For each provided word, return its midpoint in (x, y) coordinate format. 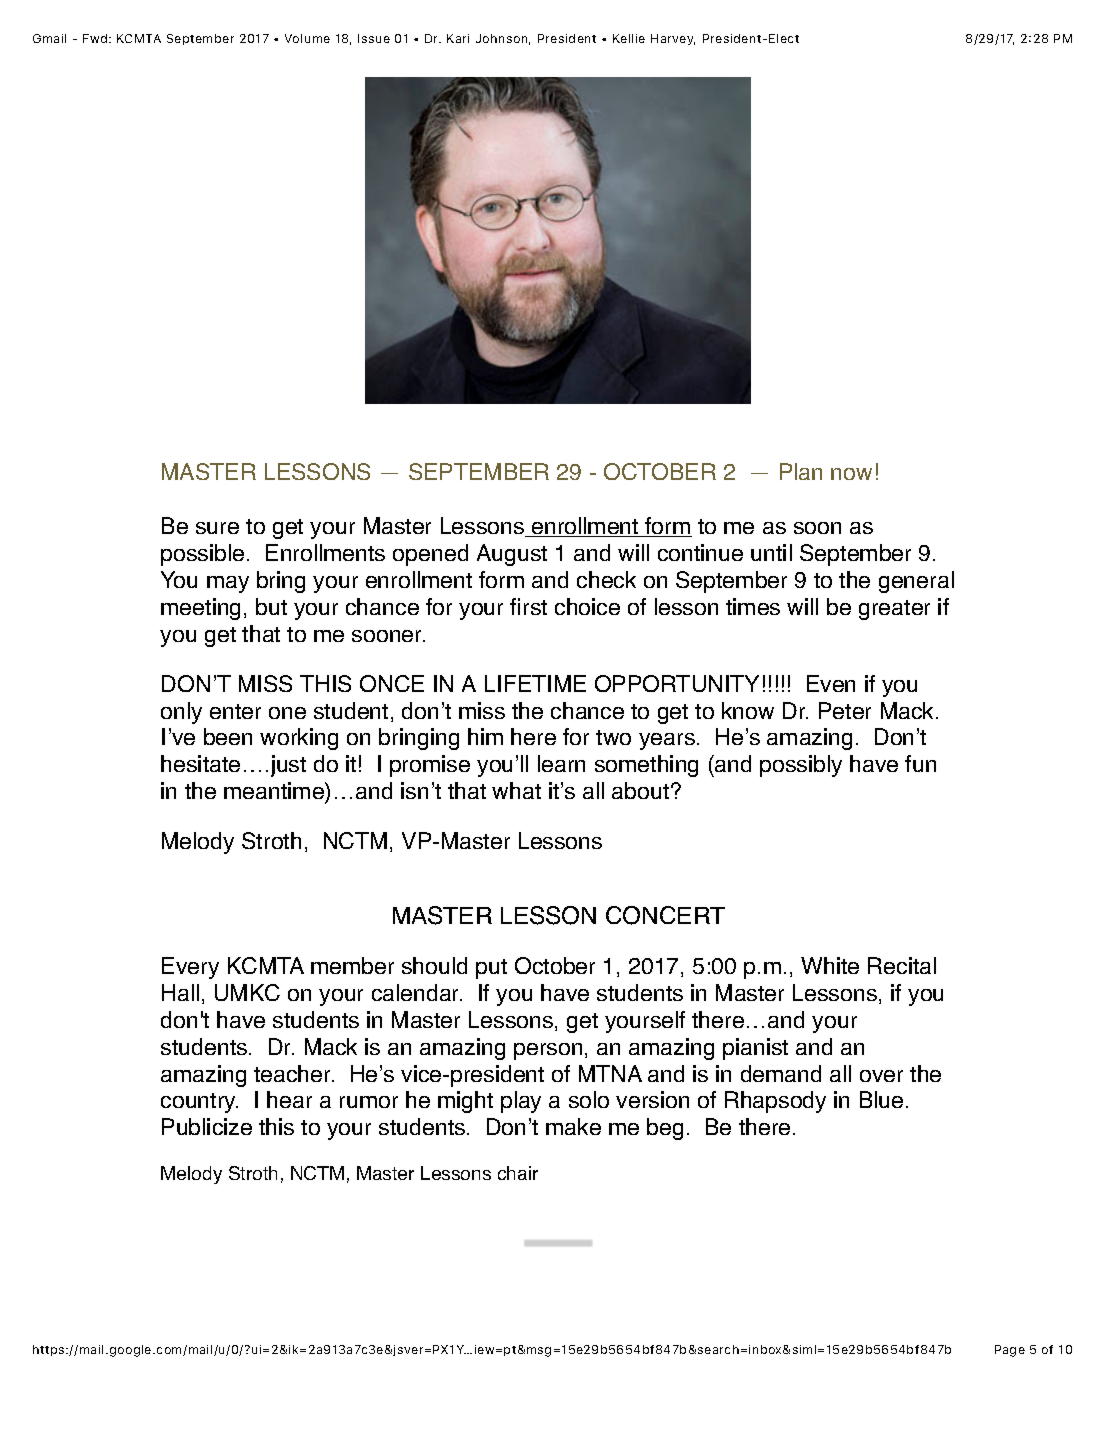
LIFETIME (535, 683)
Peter (845, 710)
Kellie (629, 38)
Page (1010, 1351)
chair (518, 1173)
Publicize (207, 1126)
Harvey (673, 39)
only (181, 713)
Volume (307, 38)
